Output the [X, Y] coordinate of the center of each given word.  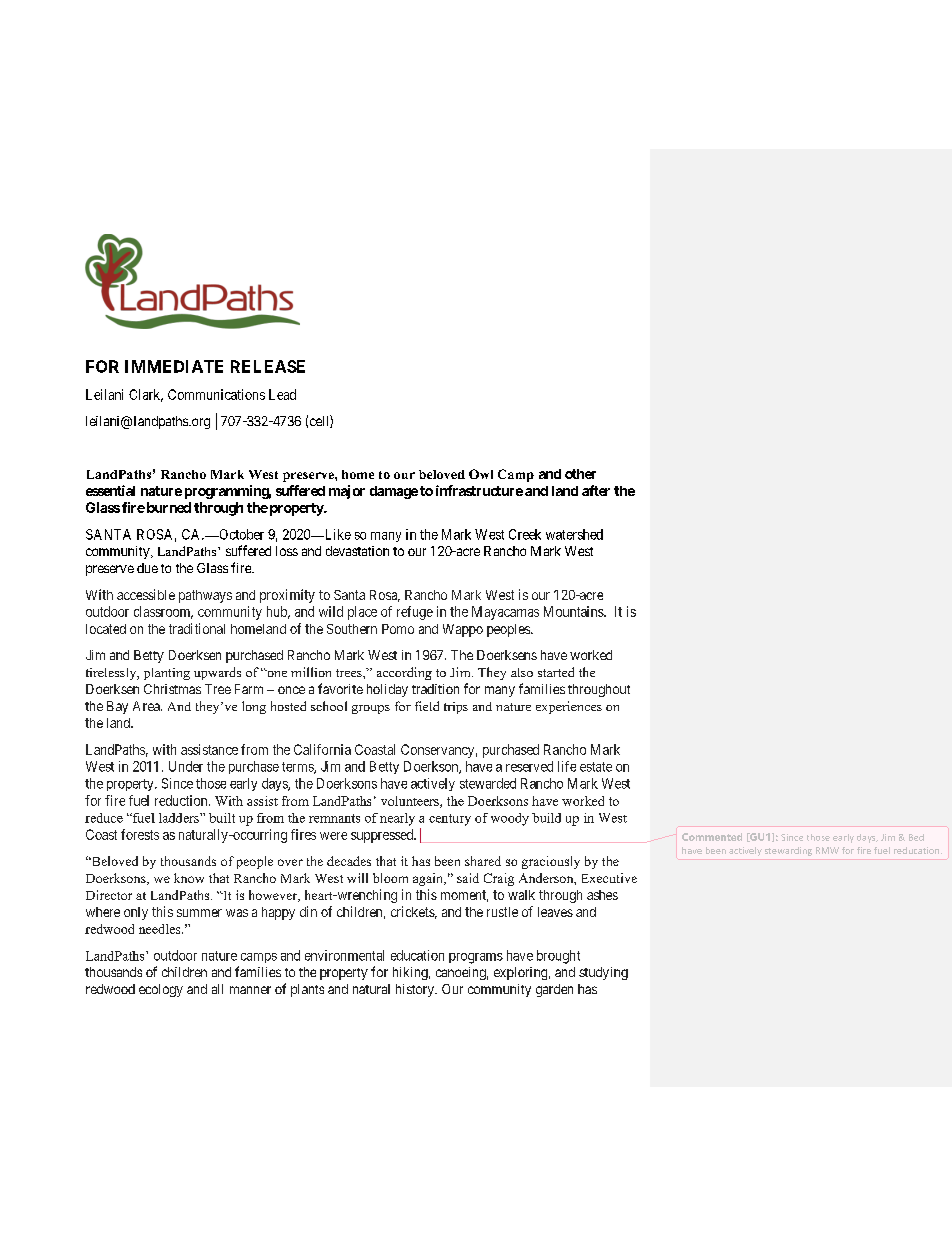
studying [603, 973]
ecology [161, 990]
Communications [216, 394]
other [580, 474]
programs [476, 958]
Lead [282, 394]
